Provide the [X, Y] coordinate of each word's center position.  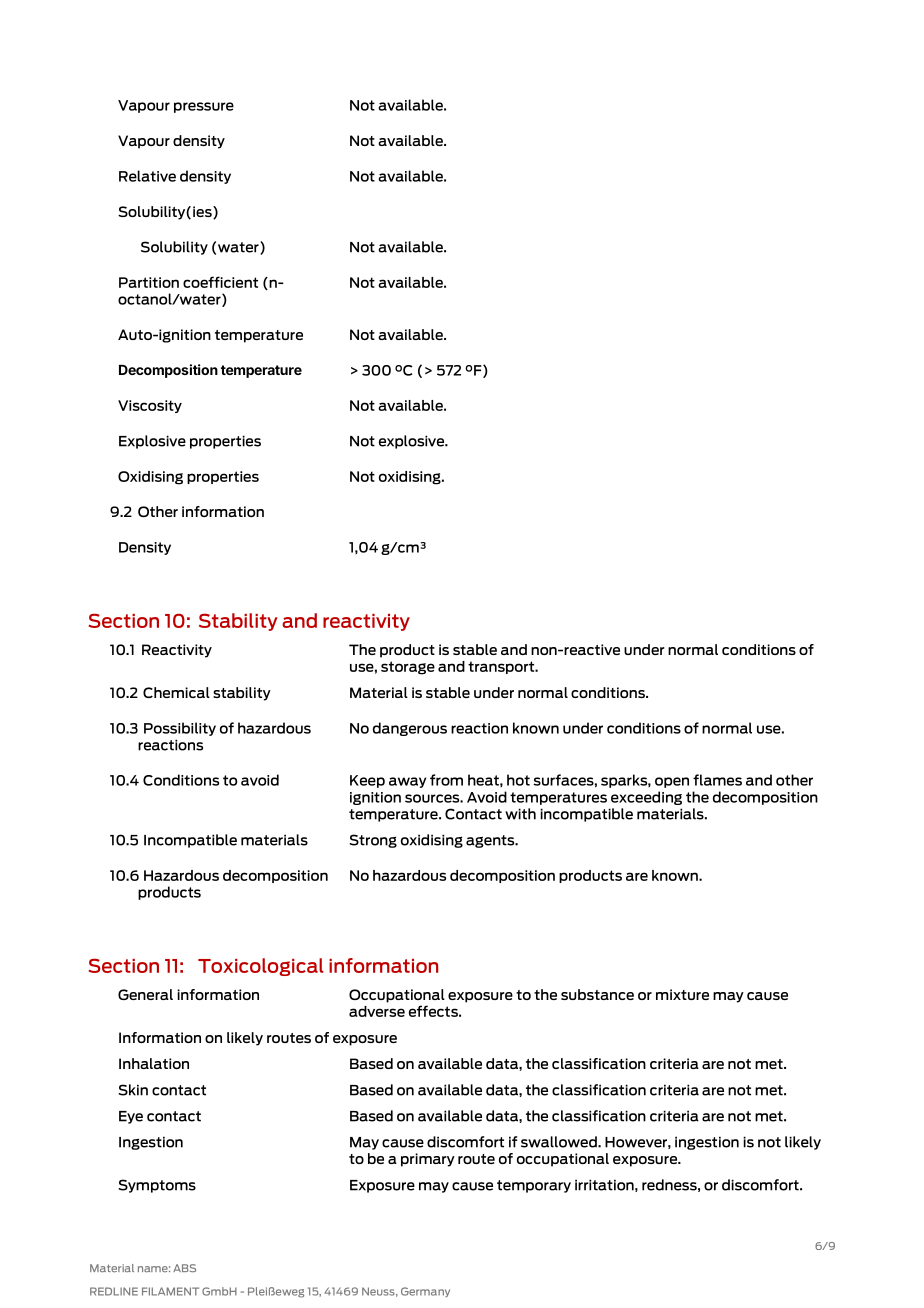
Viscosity [150, 406]
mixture [682, 994]
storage [408, 668]
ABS [184, 1268]
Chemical [176, 692]
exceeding [646, 798]
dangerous [410, 729]
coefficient [220, 282]
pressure [204, 107]
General [145, 994]
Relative [147, 176]
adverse [377, 1011]
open [672, 782]
